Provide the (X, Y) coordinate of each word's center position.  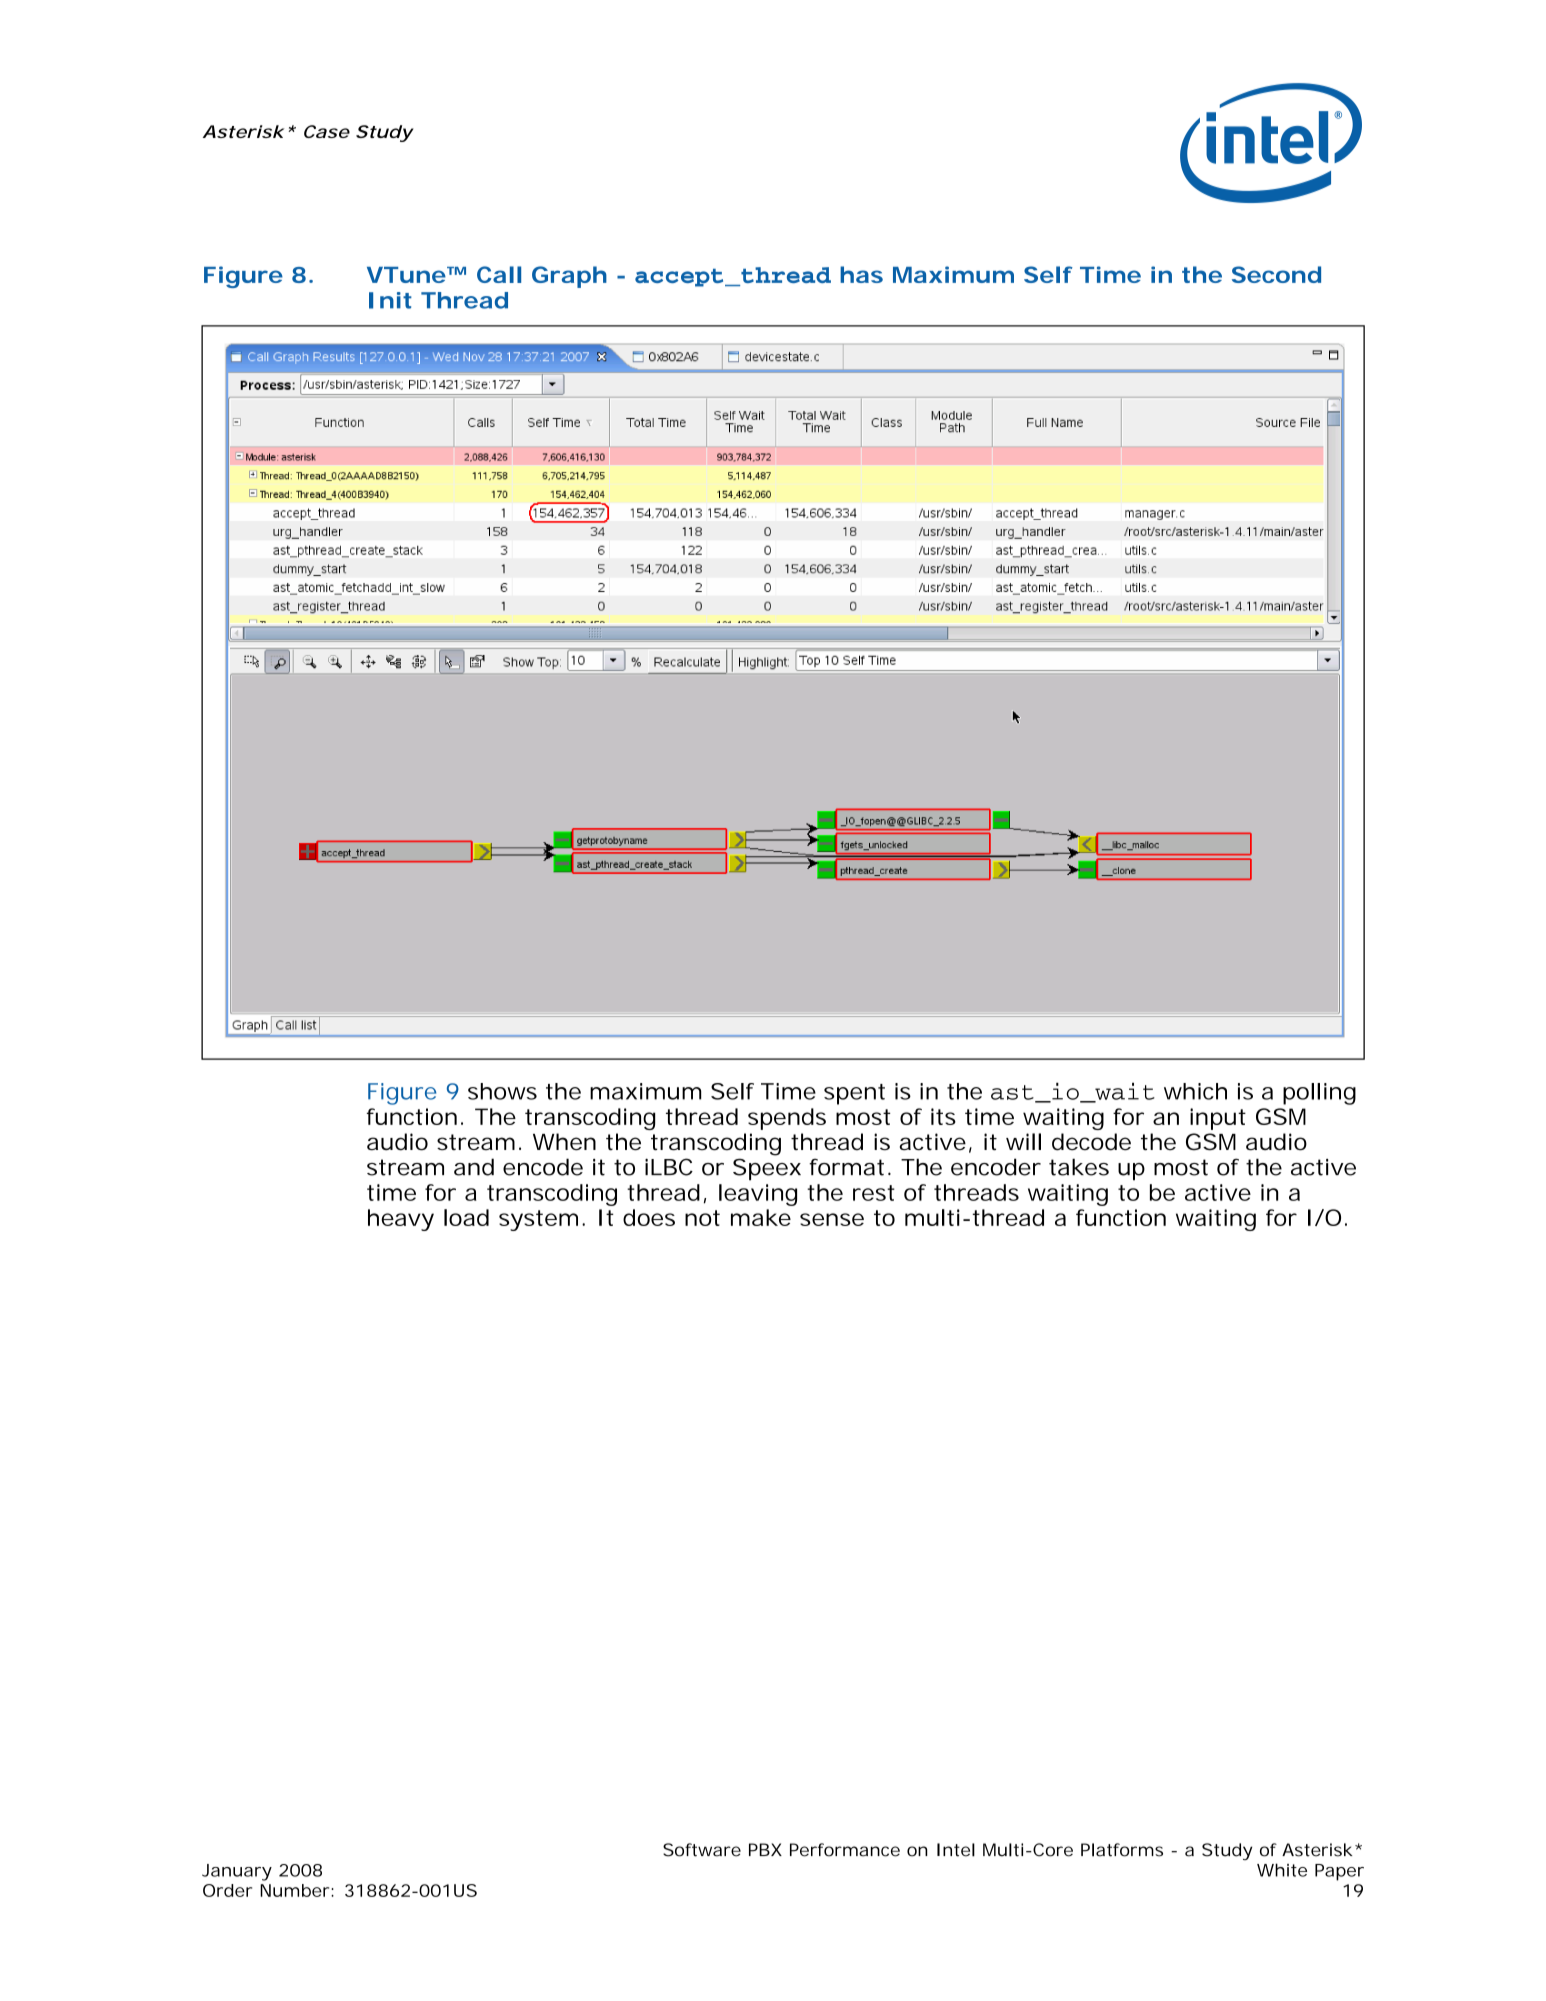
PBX (765, 1849)
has (861, 274)
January (237, 1872)
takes (1079, 1167)
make (761, 1217)
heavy (401, 1220)
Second (1276, 274)
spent (854, 1094)
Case (327, 131)
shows (502, 1091)
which (1195, 1091)
